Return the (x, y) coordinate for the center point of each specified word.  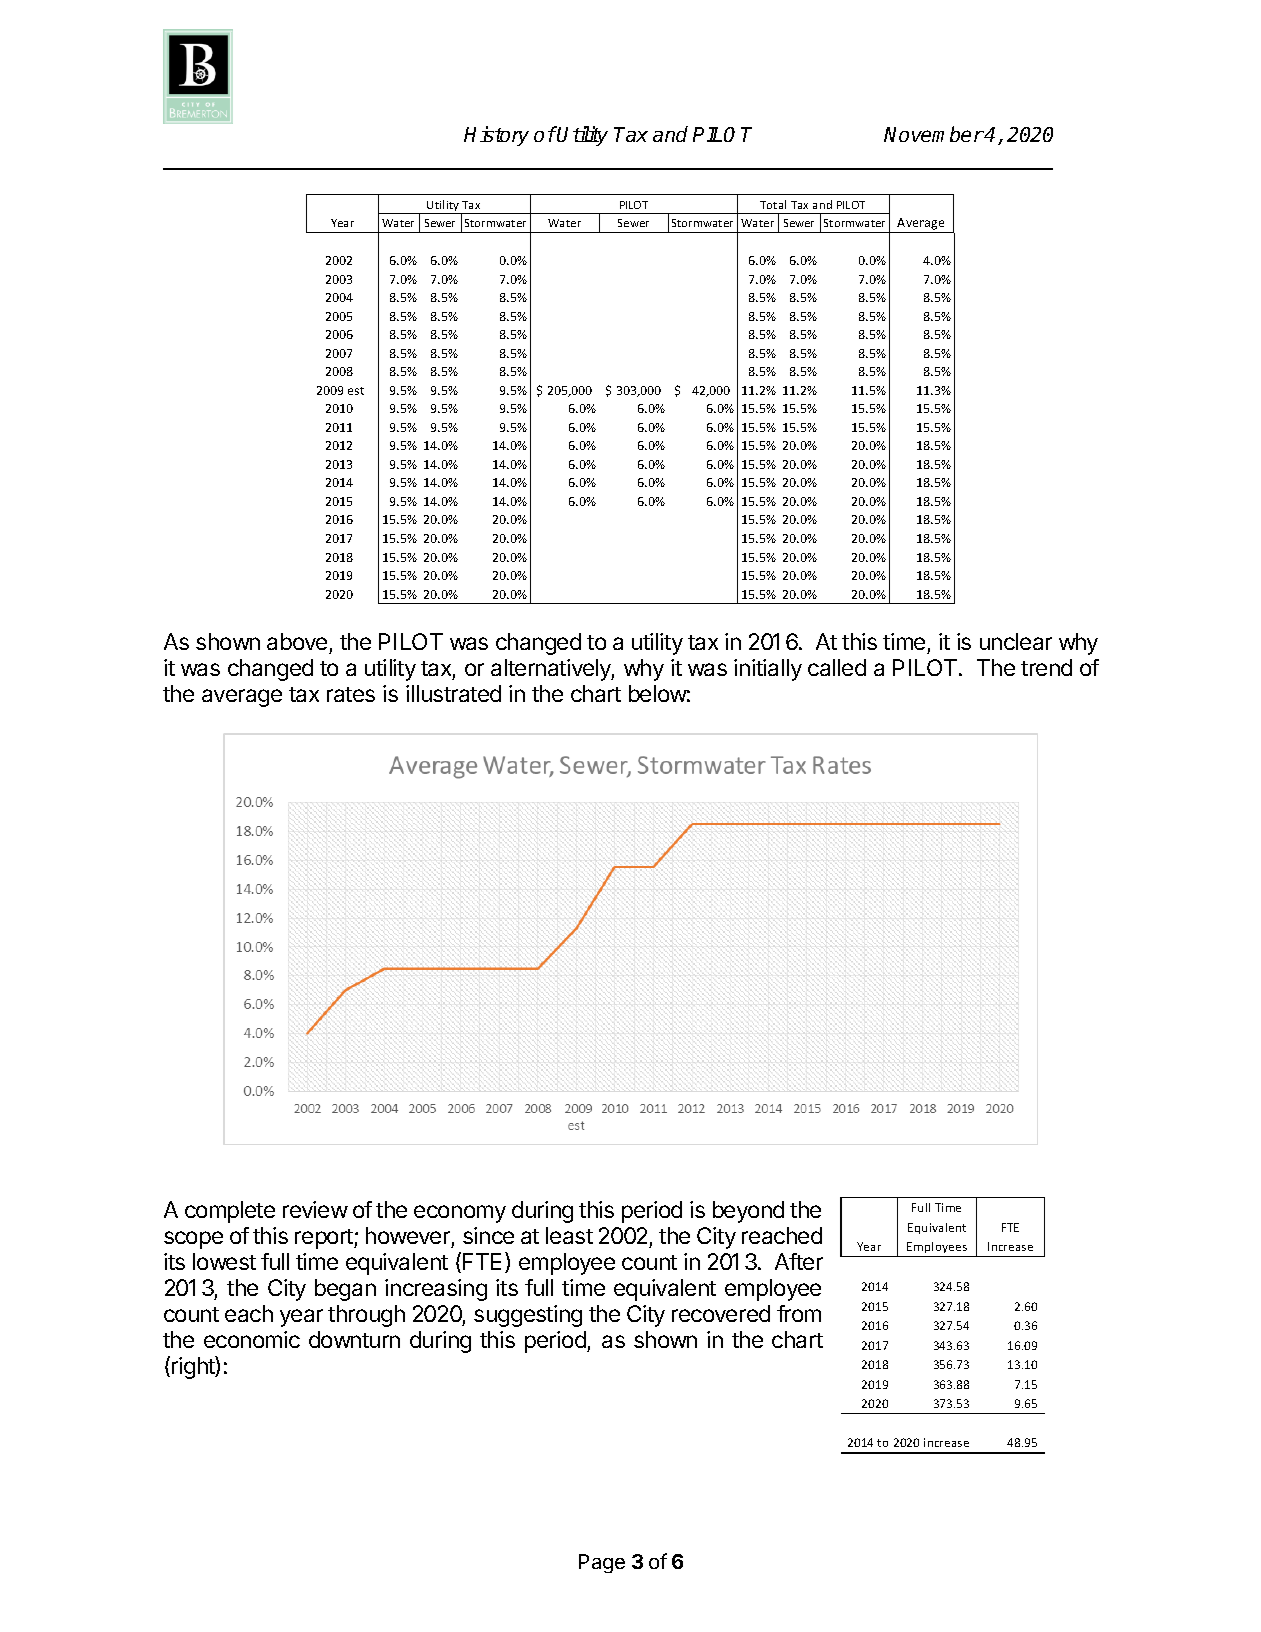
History (496, 136)
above (297, 641)
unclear (1016, 641)
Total (773, 204)
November (934, 134)
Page (602, 1563)
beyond (748, 1212)
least (569, 1235)
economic (252, 1339)
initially (768, 670)
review (315, 1209)
